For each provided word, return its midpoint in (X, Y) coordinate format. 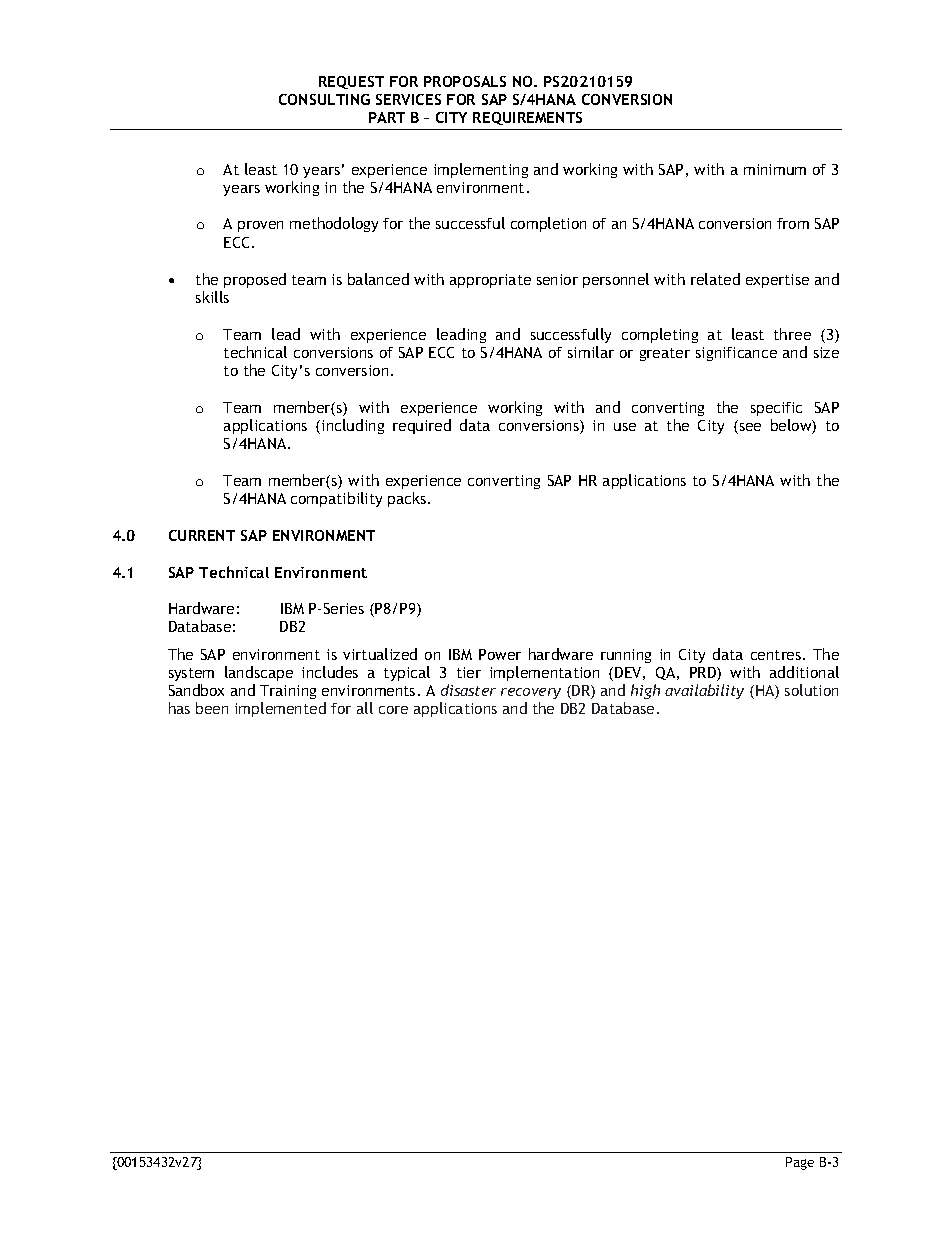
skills (212, 297)
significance (736, 354)
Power (500, 654)
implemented (280, 709)
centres (777, 655)
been (212, 708)
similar (591, 352)
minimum (775, 169)
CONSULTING (324, 99)
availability (704, 691)
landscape (259, 673)
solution (811, 690)
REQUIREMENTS (527, 118)
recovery (531, 693)
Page (800, 1163)
